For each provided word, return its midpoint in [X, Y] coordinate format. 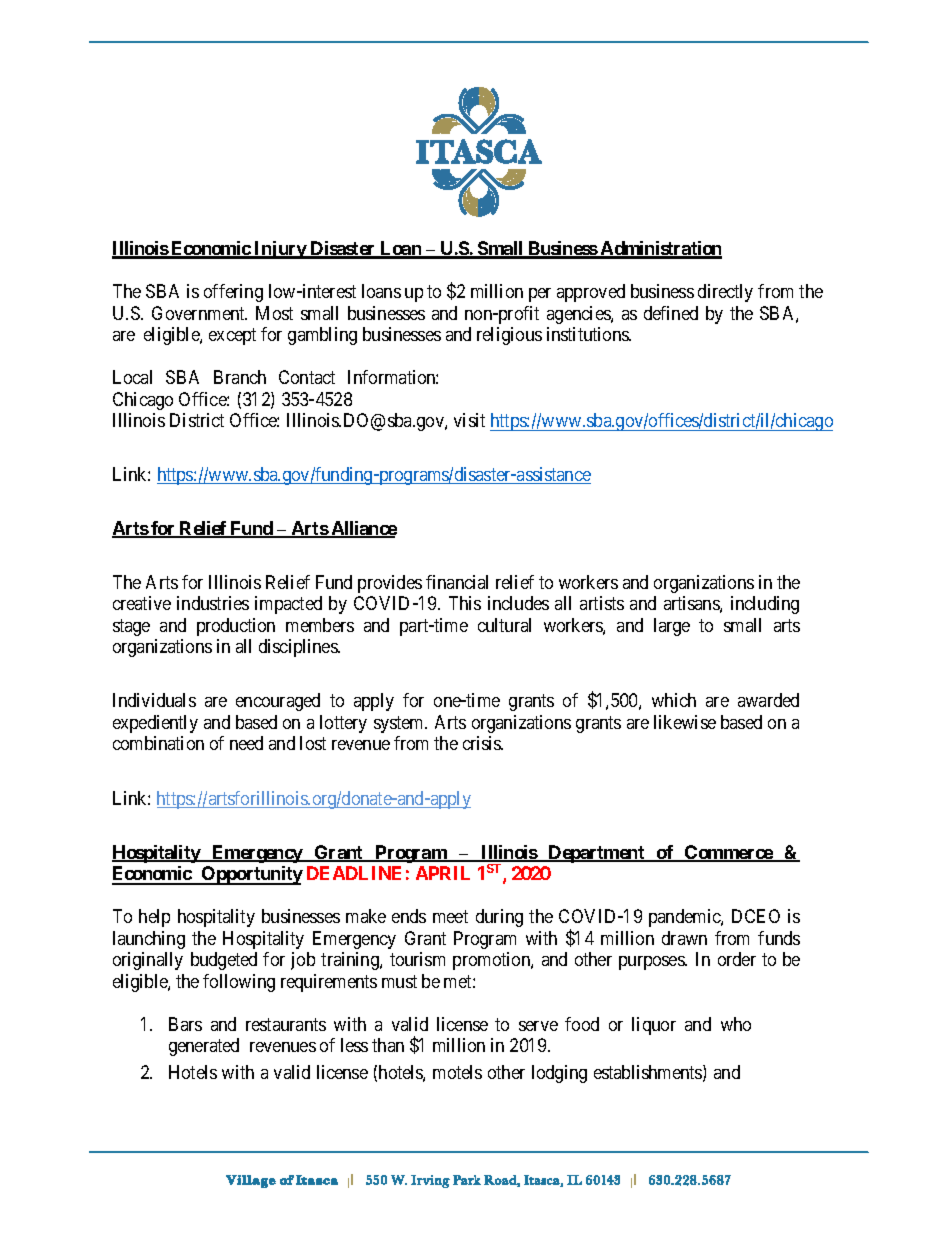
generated [204, 1047]
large [672, 627]
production [236, 627]
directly [725, 293]
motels [457, 1072]
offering [233, 293]
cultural [504, 625]
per [540, 295]
